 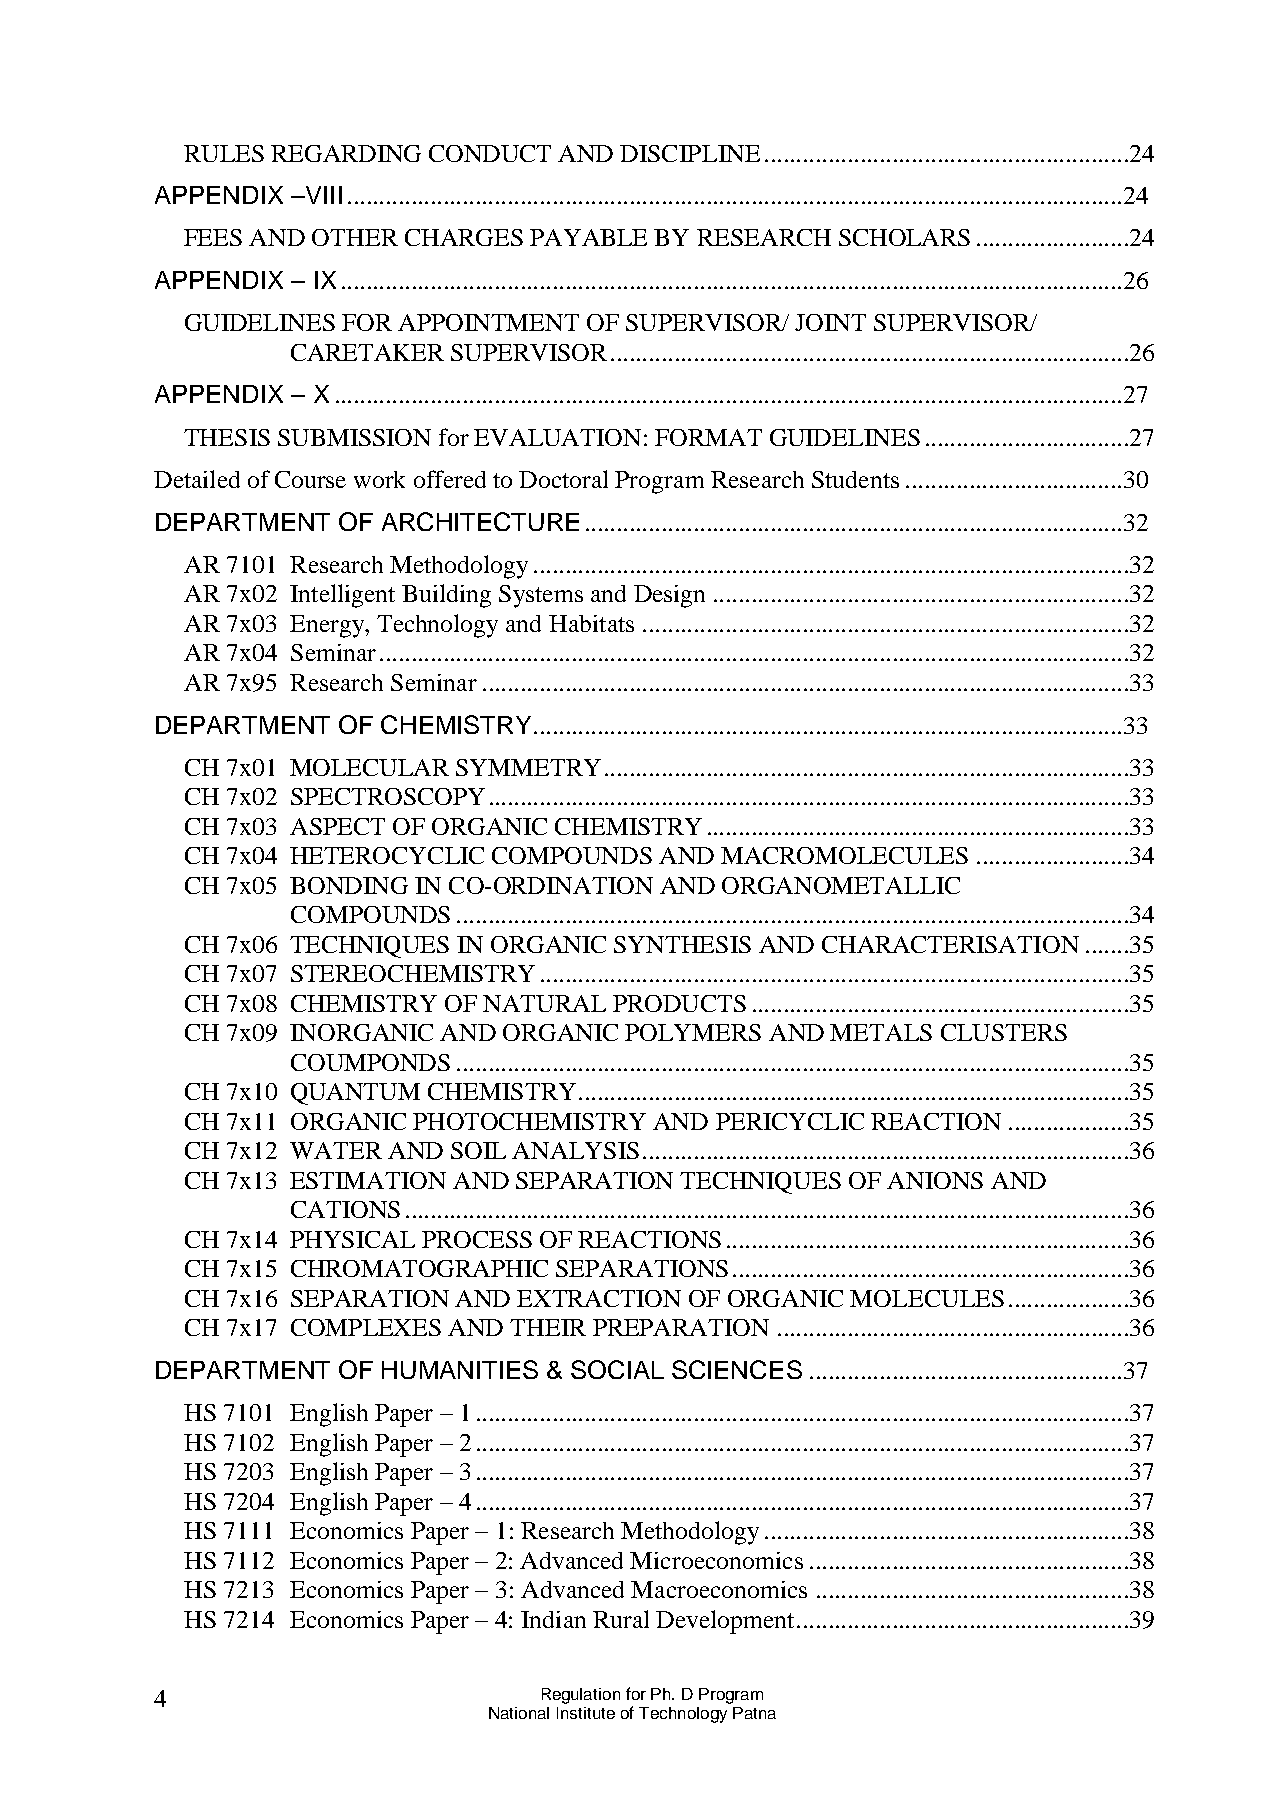 What do you see at coordinates (346, 153) in the image?
I see `REGARDING` at bounding box center [346, 153].
